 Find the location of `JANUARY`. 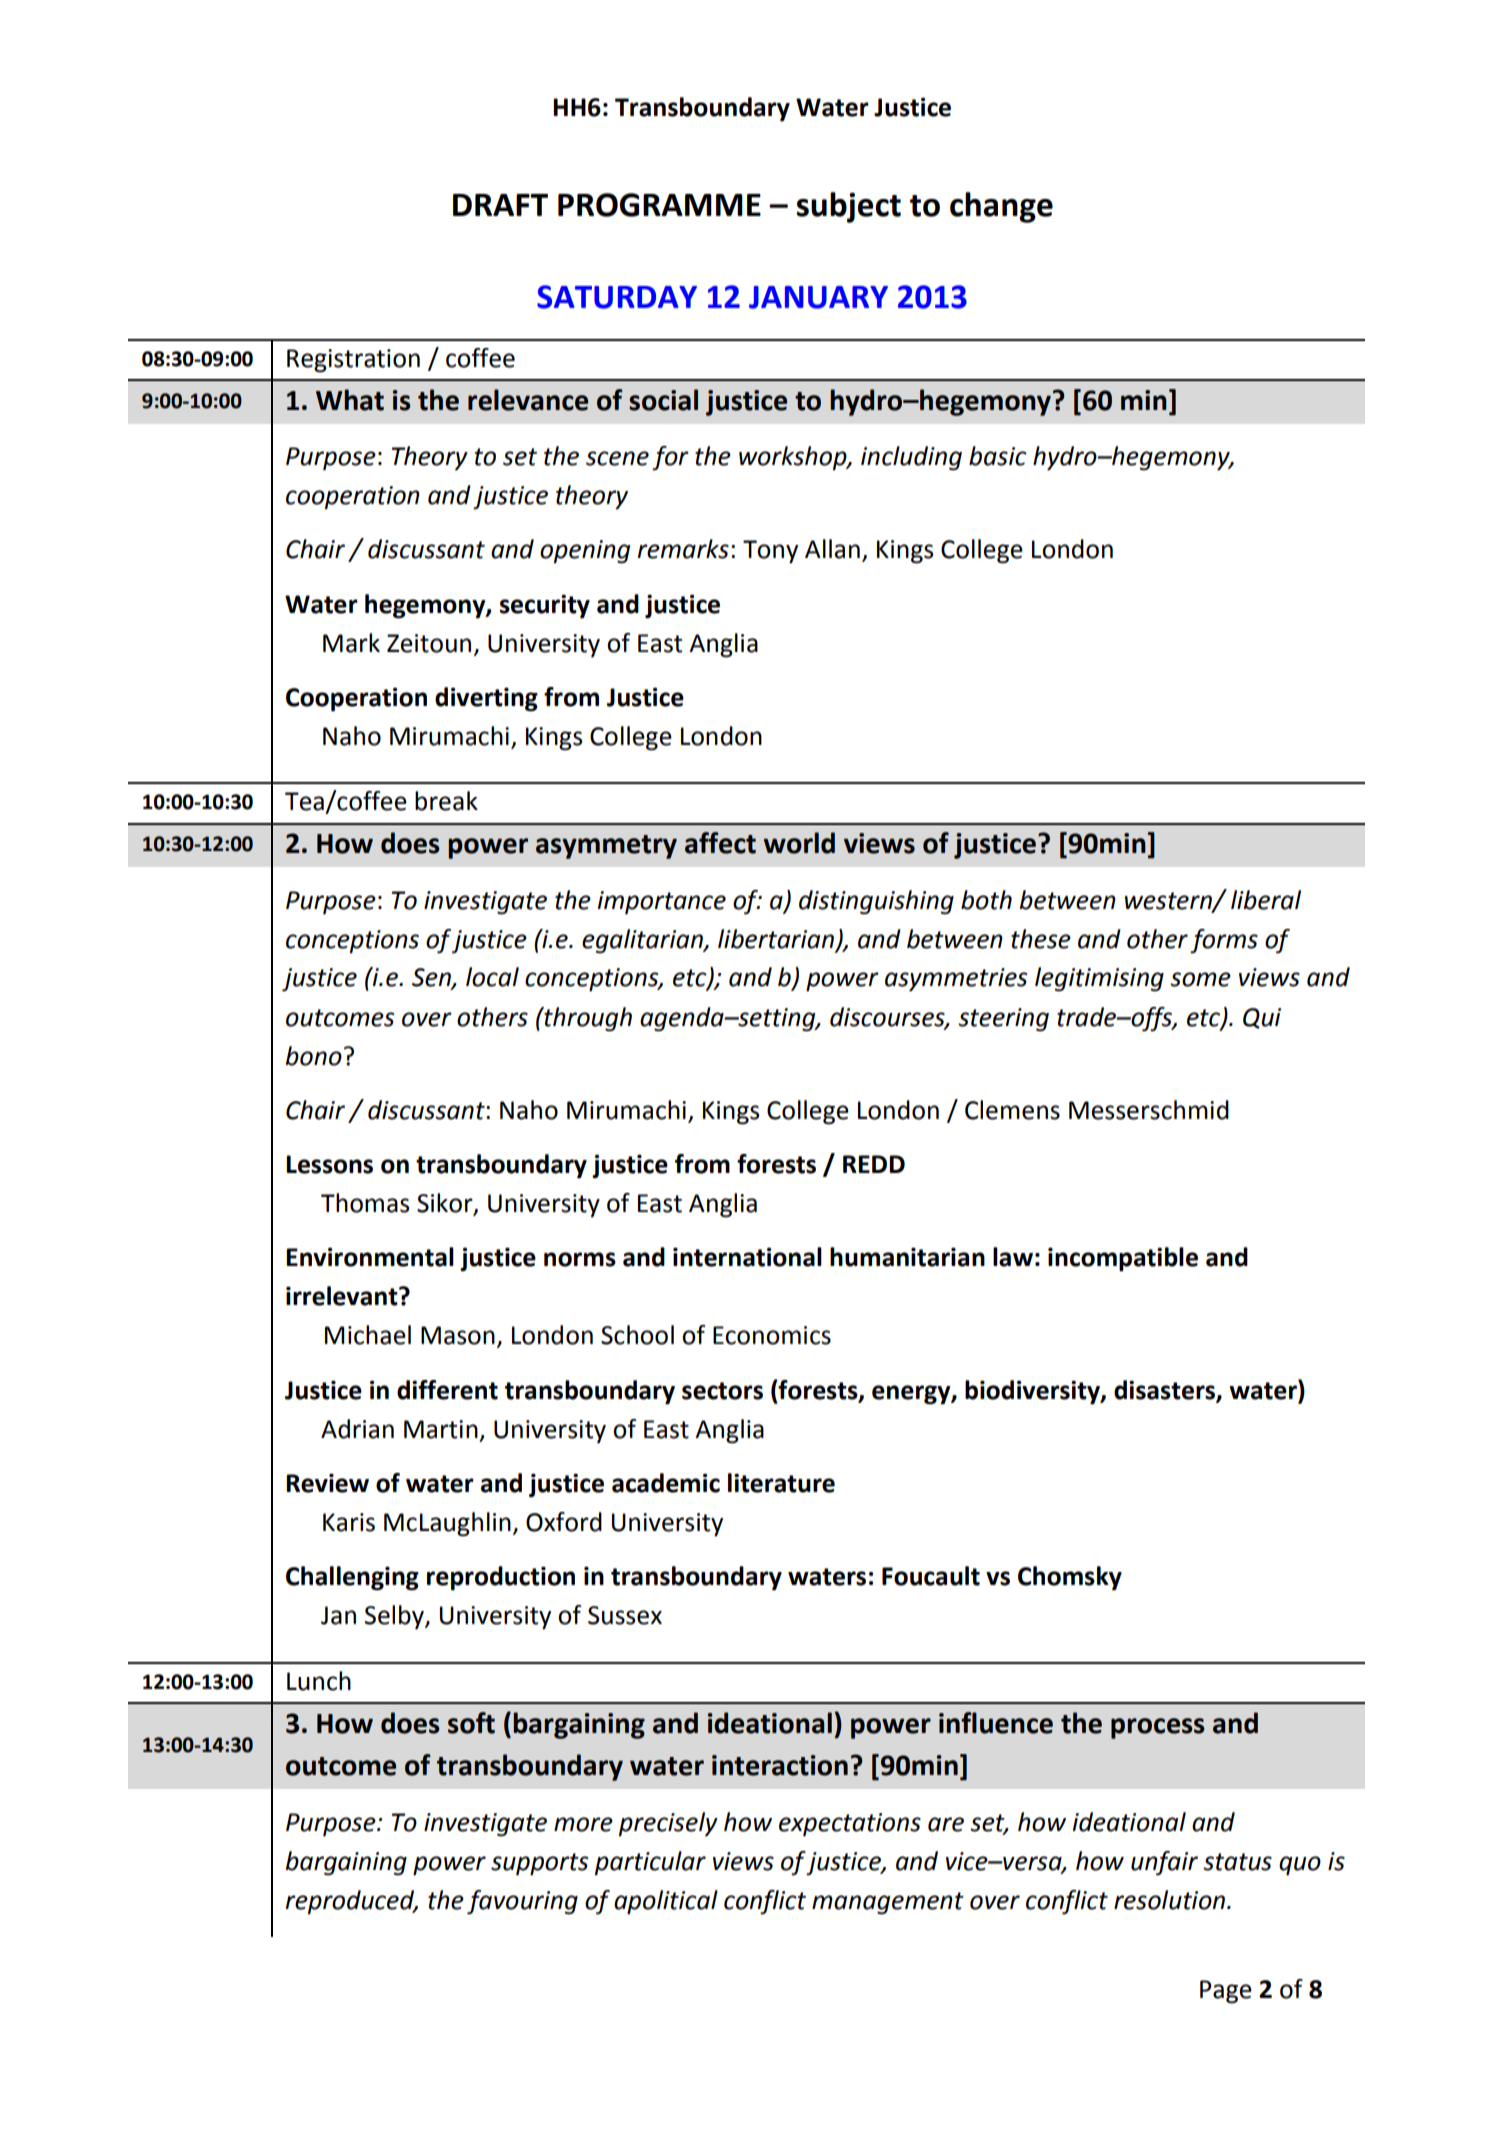

JANUARY is located at coordinates (818, 297).
